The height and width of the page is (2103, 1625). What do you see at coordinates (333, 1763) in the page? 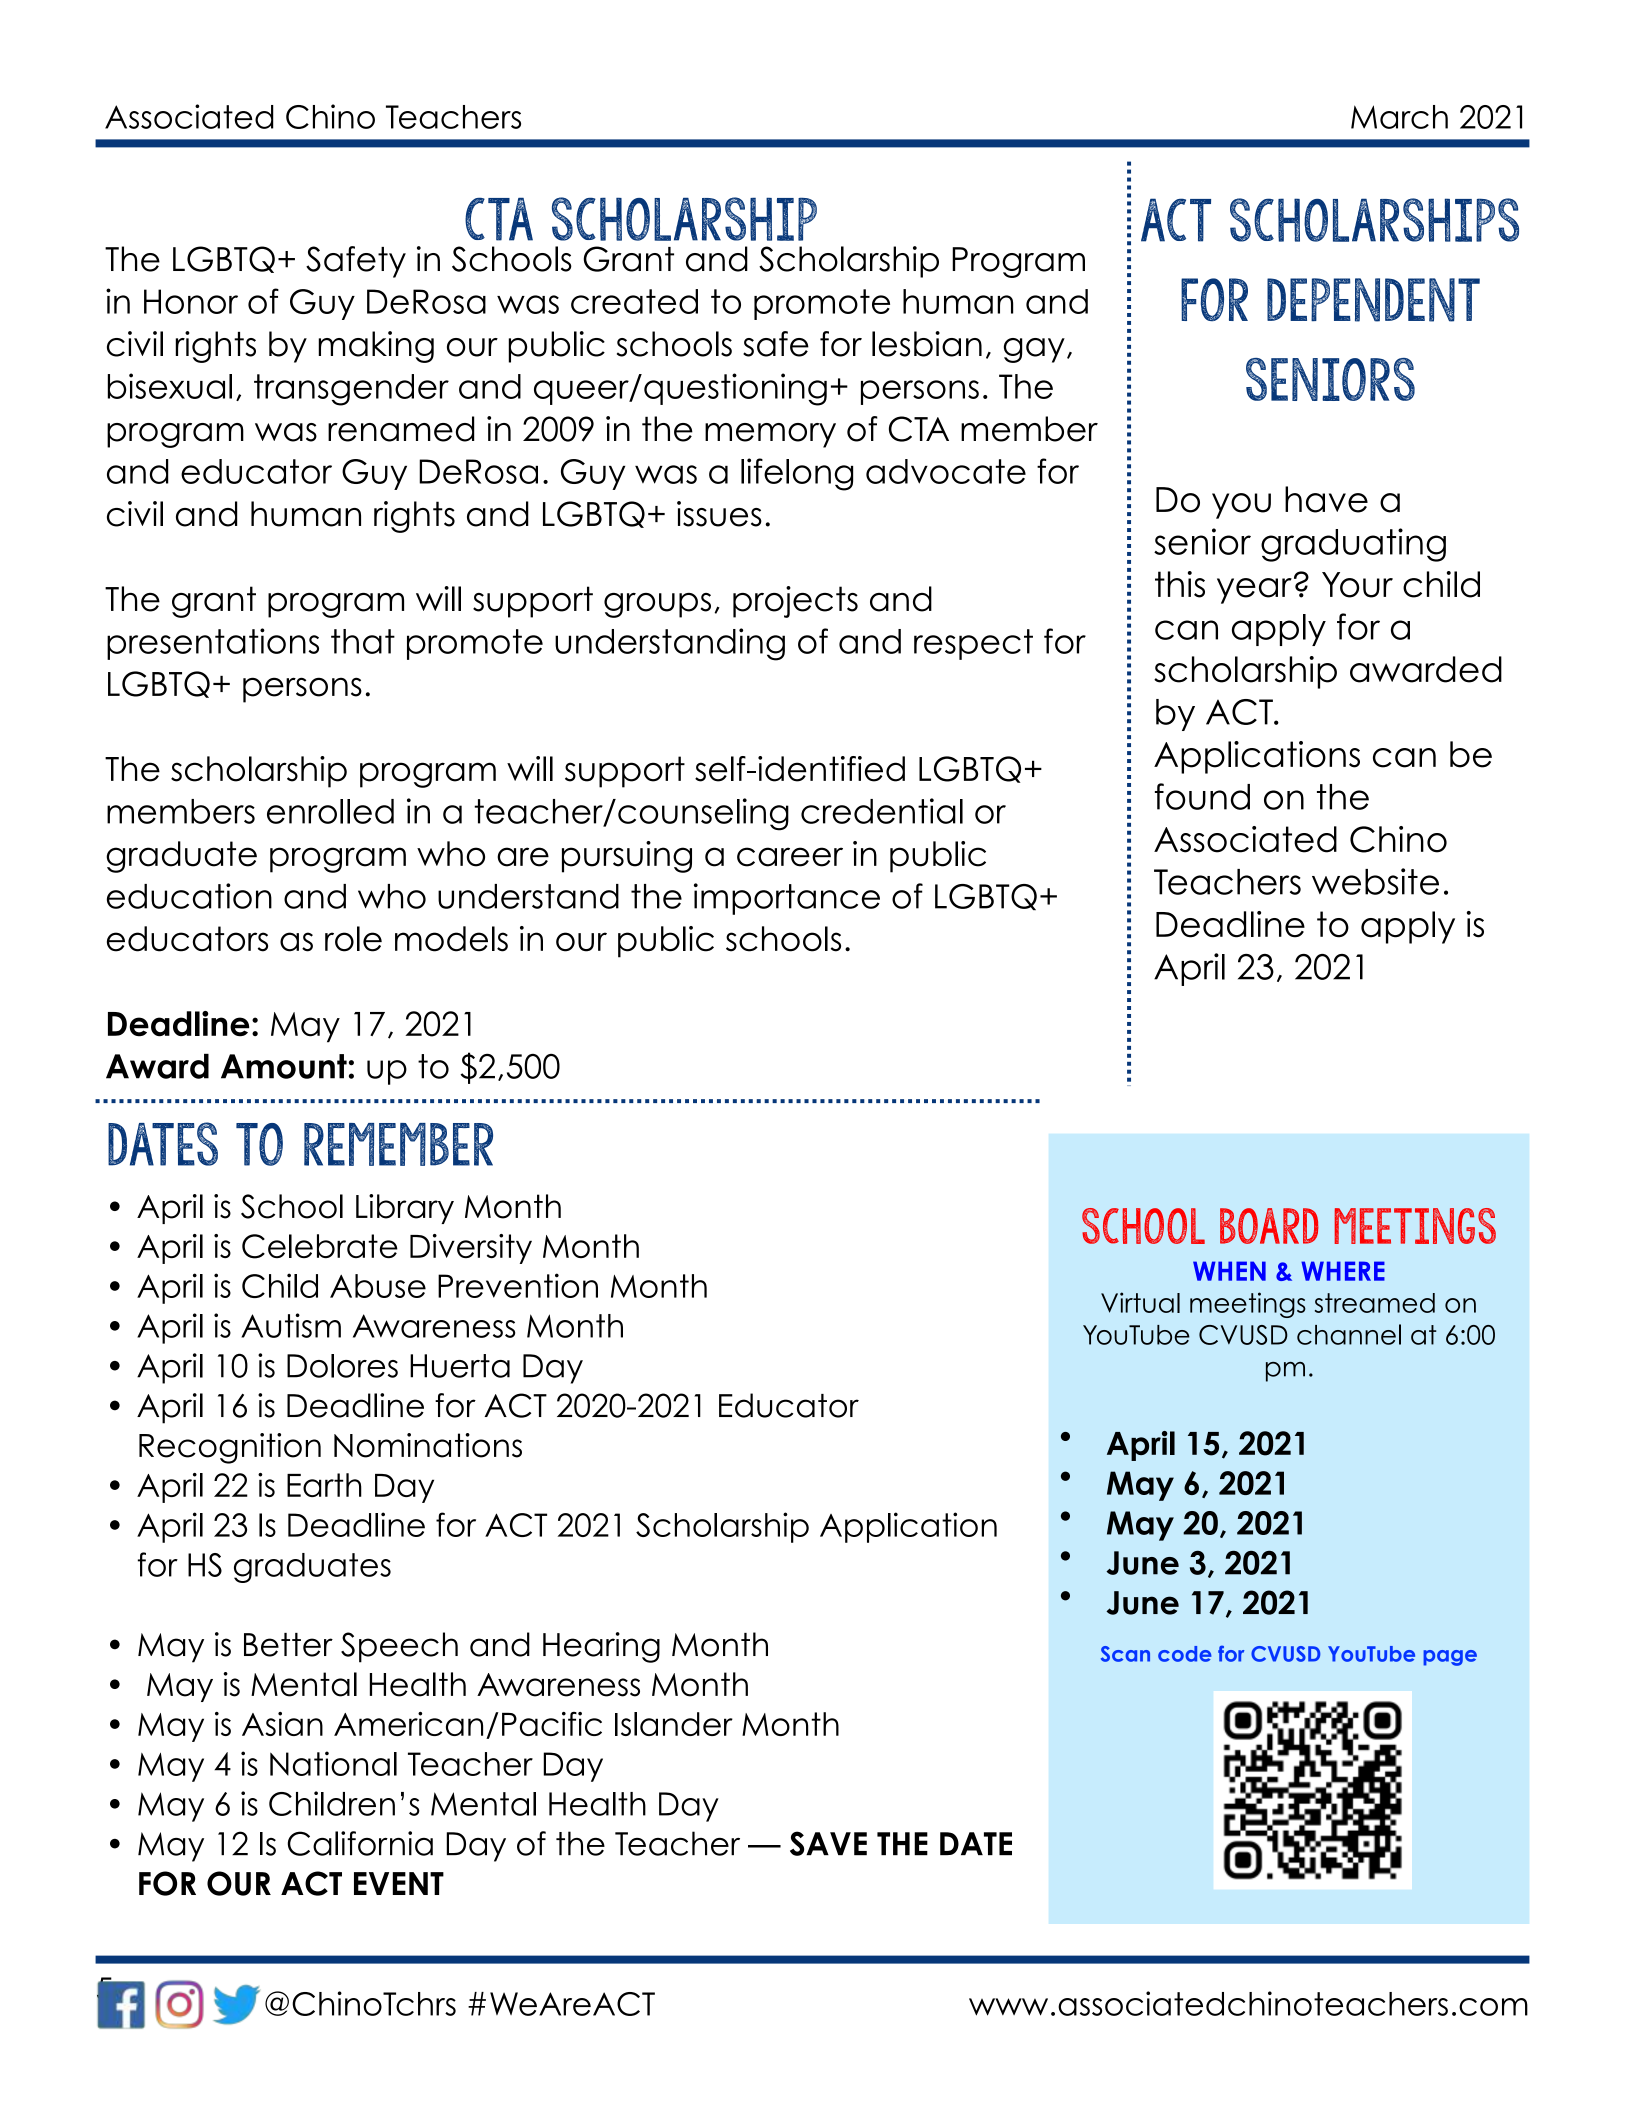
I see `National` at bounding box center [333, 1763].
